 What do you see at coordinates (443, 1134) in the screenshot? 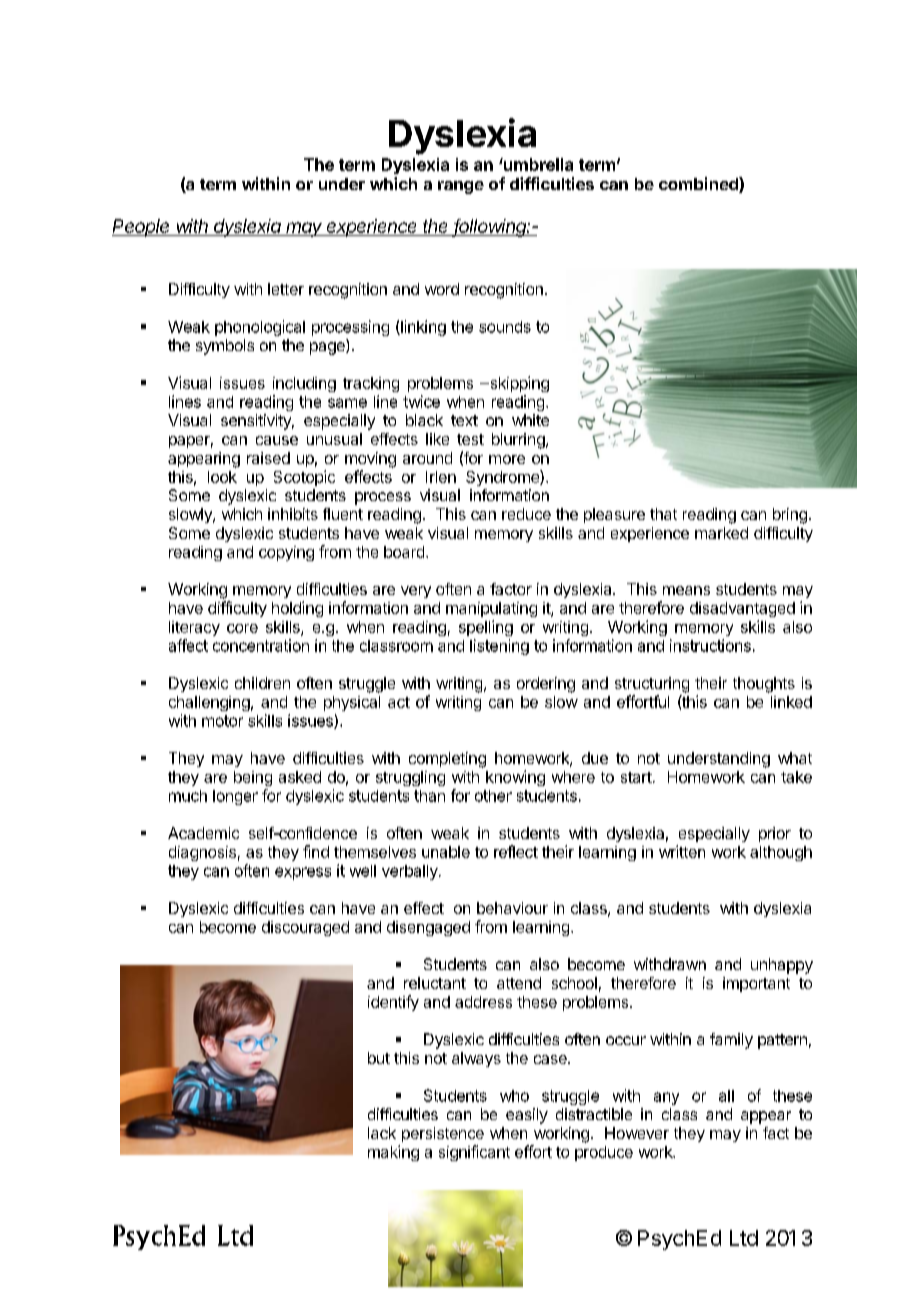
I see `persistence` at bounding box center [443, 1134].
